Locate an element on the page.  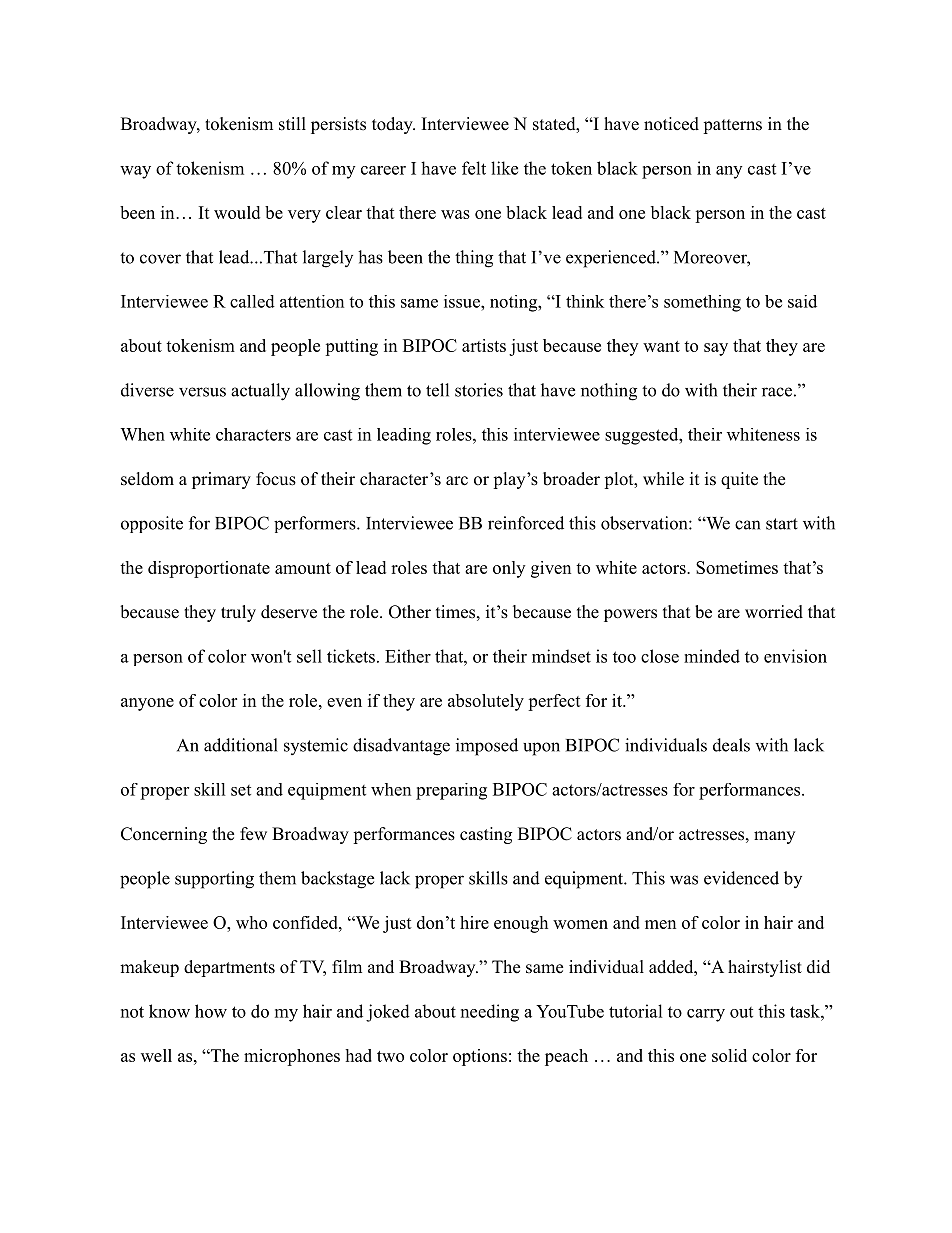
imposed is located at coordinates (487, 747).
